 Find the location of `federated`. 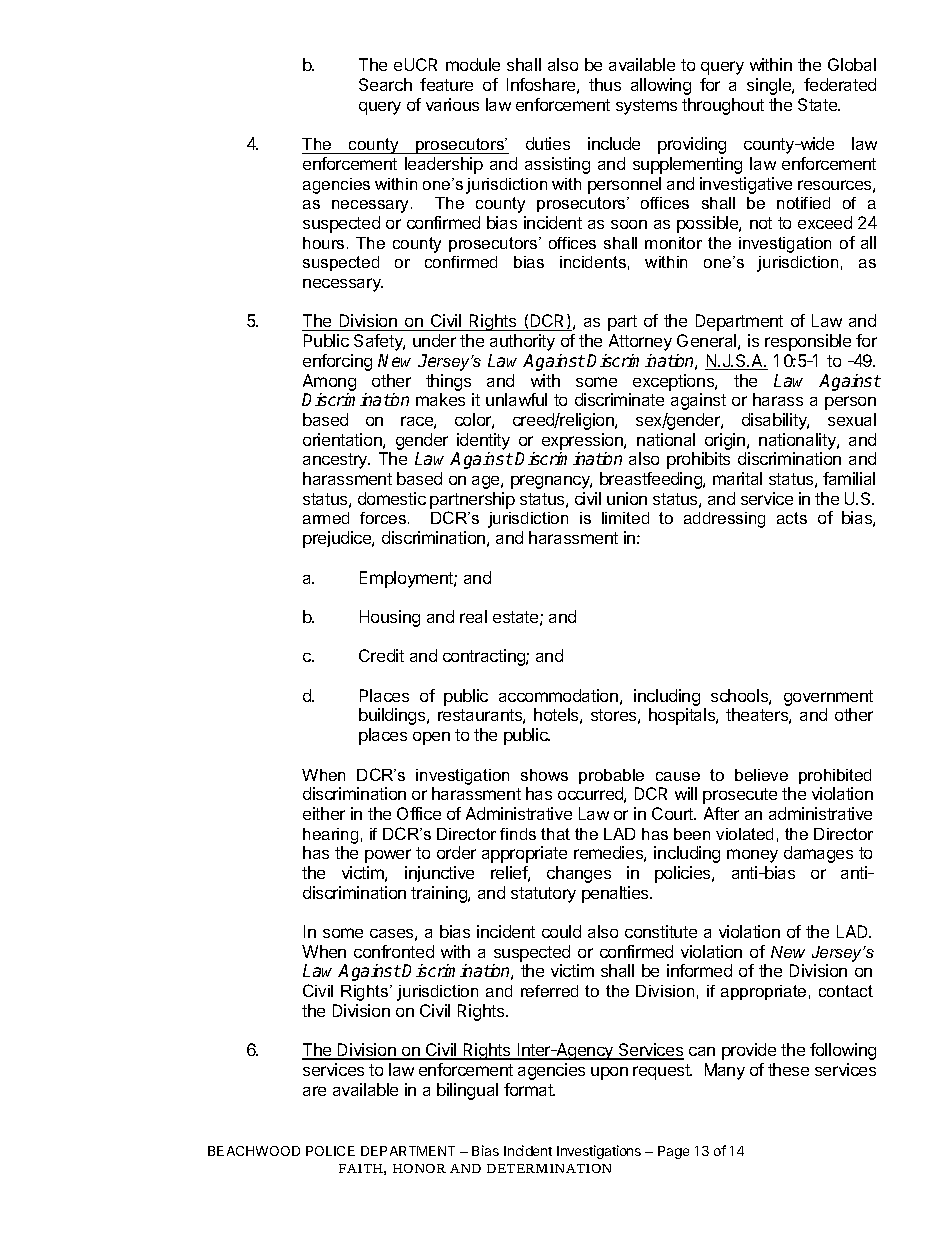

federated is located at coordinates (840, 84).
